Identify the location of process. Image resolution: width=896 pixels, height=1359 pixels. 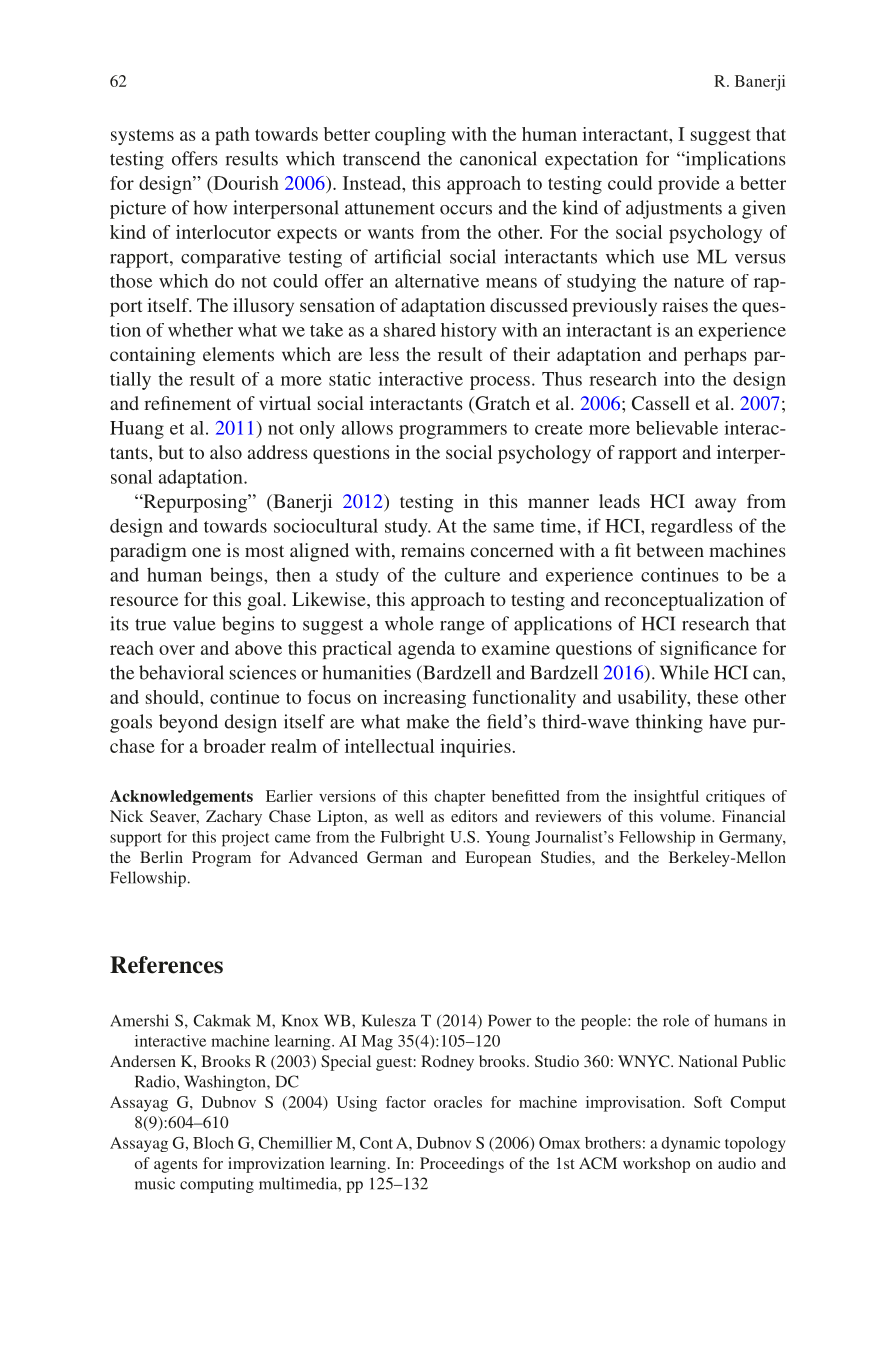
(500, 383).
